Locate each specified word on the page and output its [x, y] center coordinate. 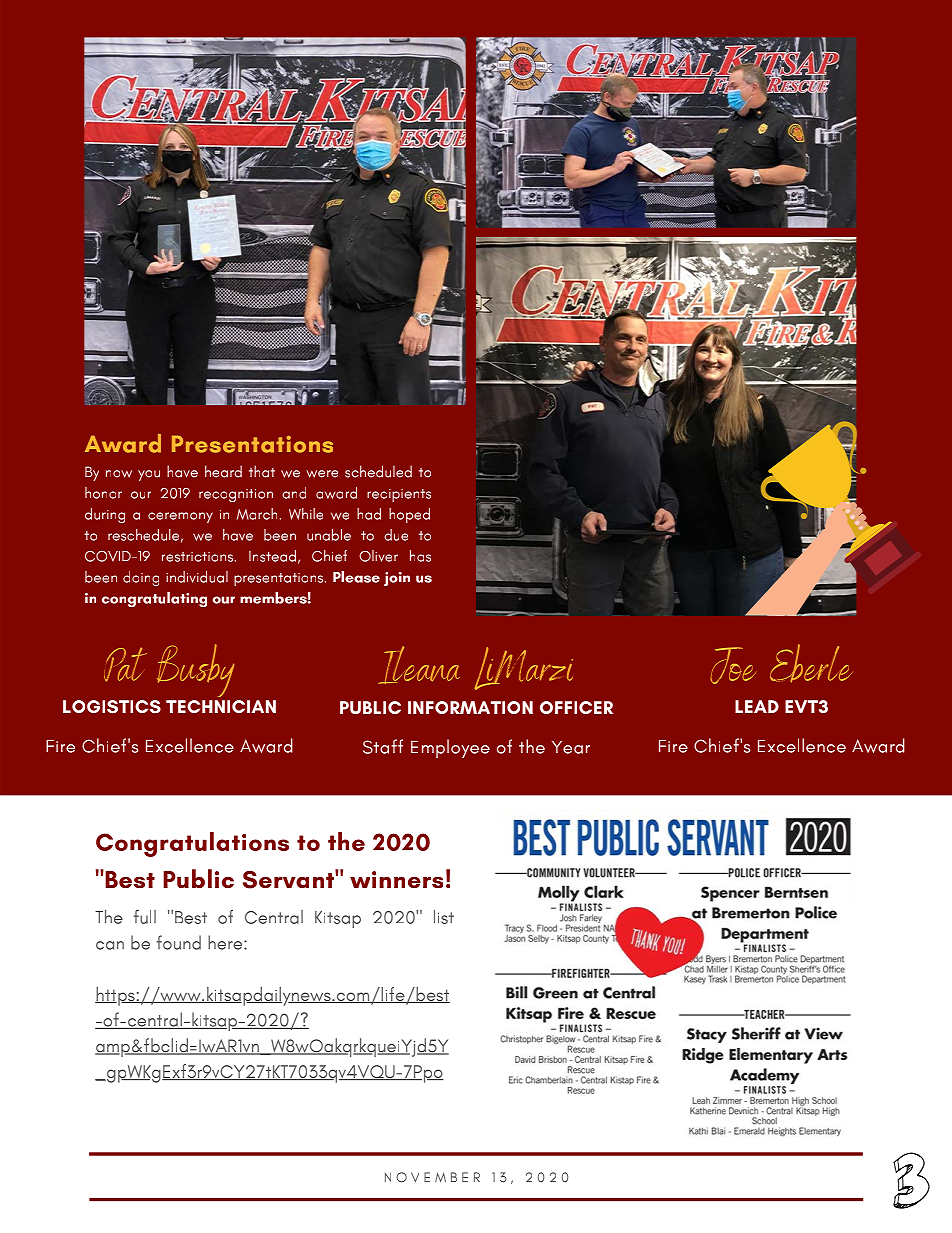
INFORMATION [470, 707]
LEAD [757, 706]
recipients [399, 495]
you [149, 475]
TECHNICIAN [221, 706]
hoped [409, 515]
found [179, 942]
